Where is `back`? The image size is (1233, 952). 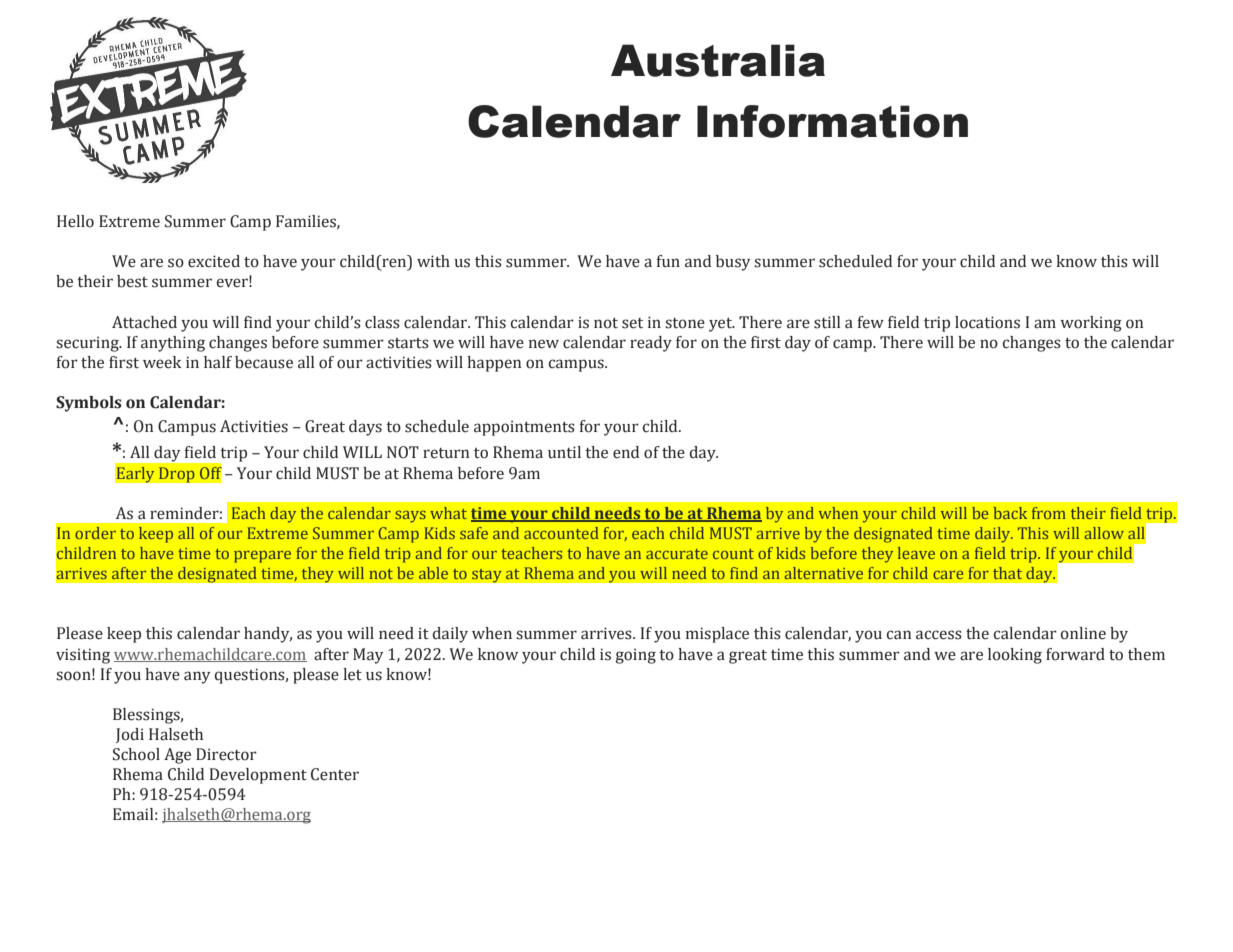
back is located at coordinates (1010, 513).
